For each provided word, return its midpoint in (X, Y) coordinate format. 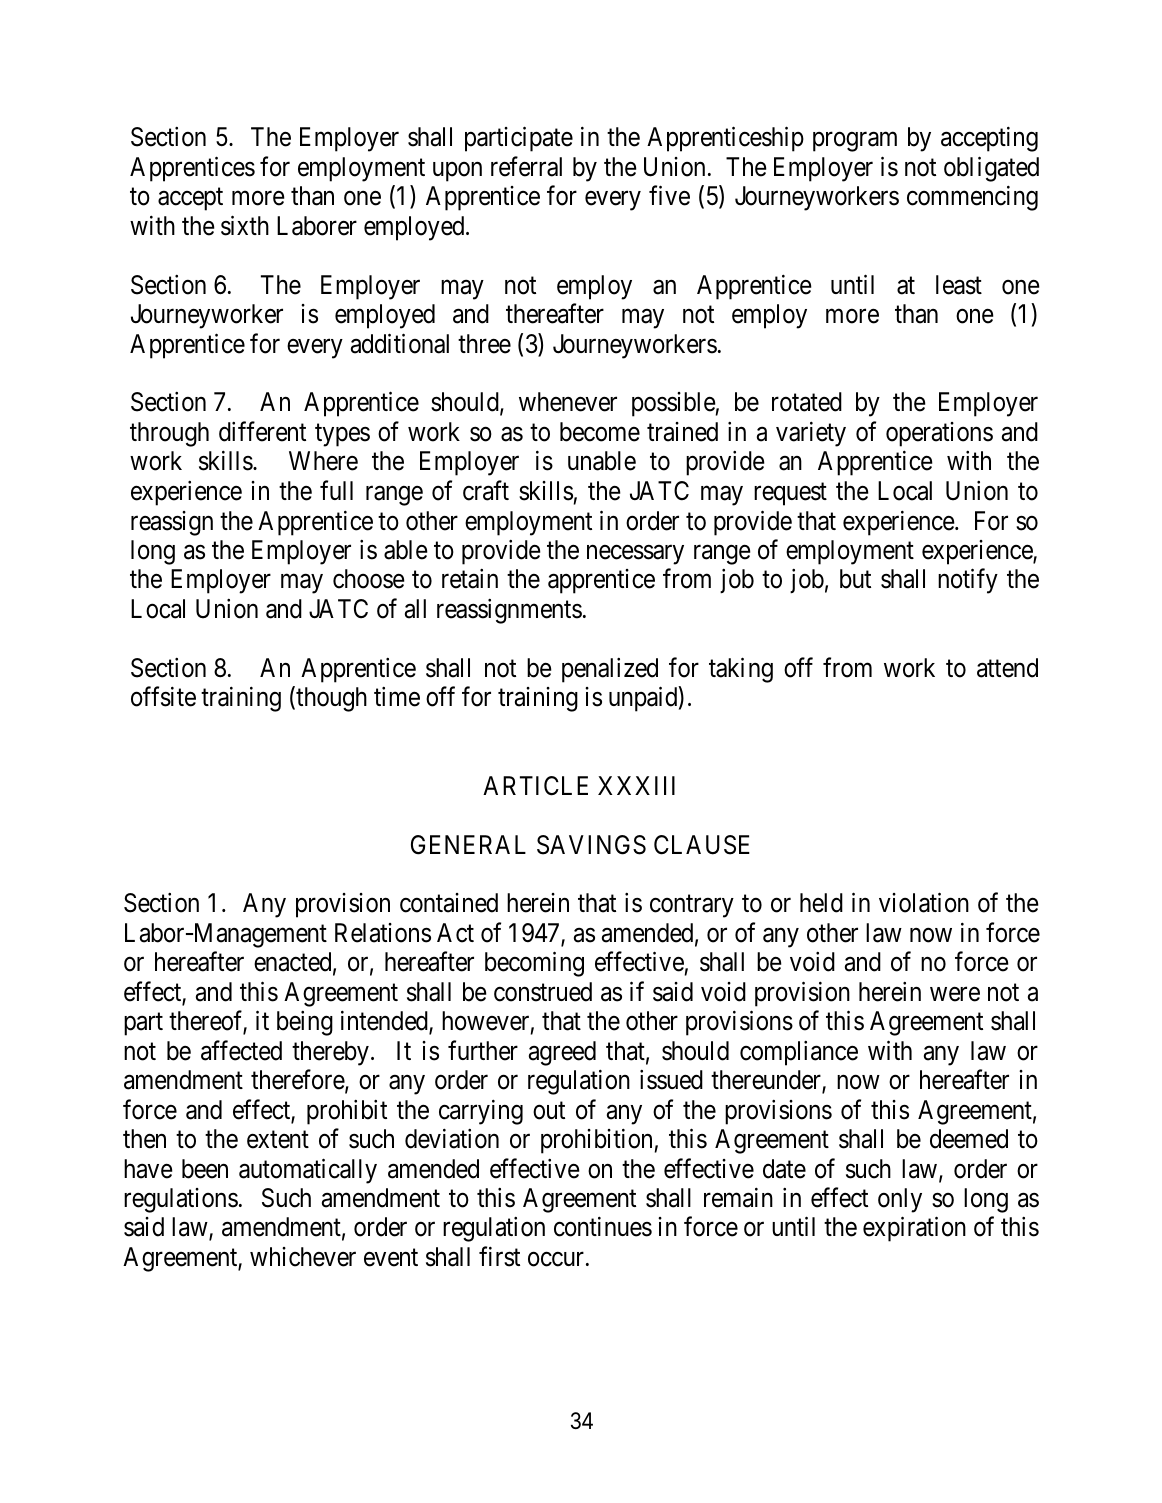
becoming (534, 964)
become (600, 432)
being (305, 1023)
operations (939, 434)
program (855, 142)
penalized (610, 670)
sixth (245, 225)
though (330, 699)
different (262, 432)
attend (1007, 668)
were (955, 994)
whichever (303, 1257)
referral (526, 166)
